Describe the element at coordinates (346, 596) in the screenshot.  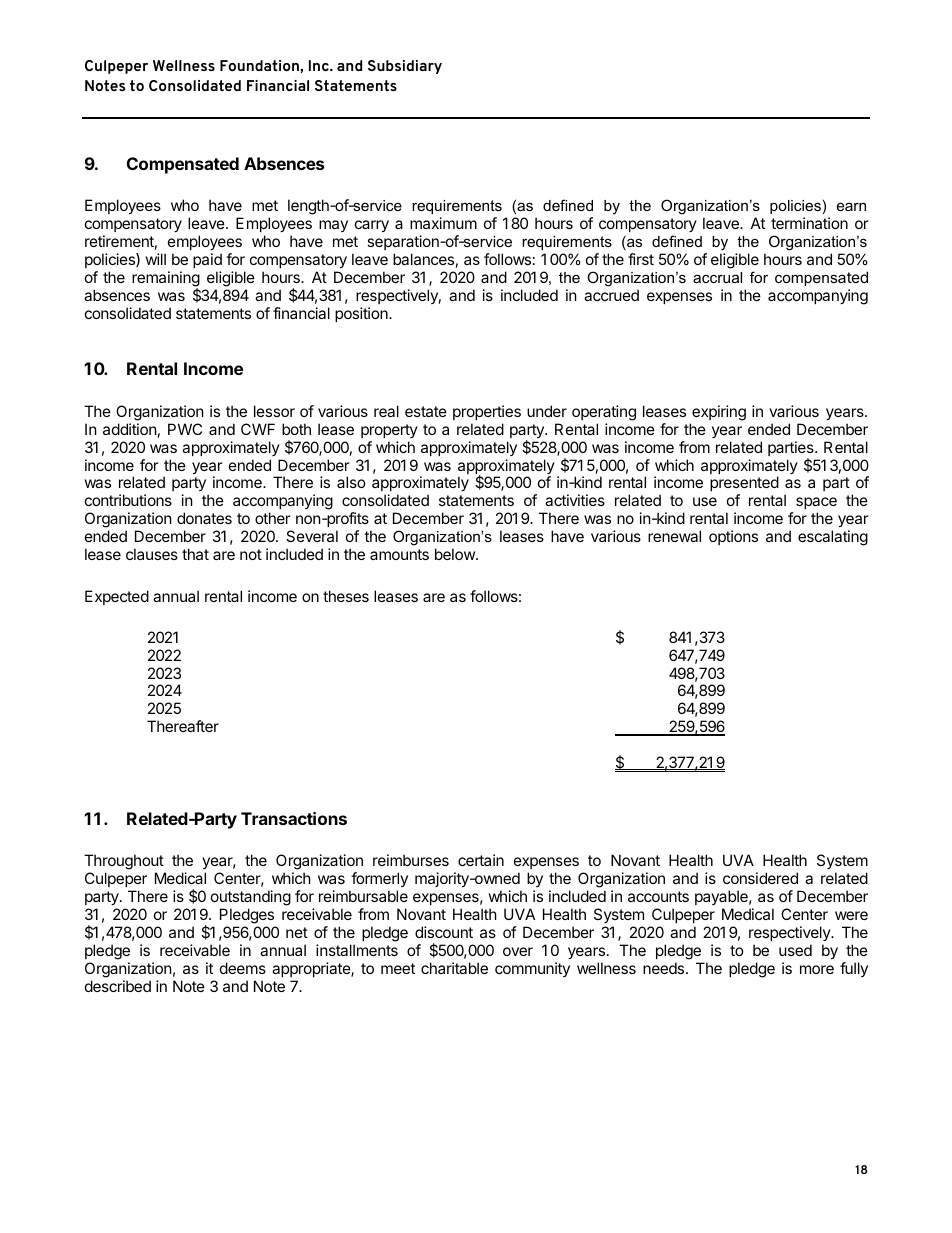
I see `theses` at that location.
